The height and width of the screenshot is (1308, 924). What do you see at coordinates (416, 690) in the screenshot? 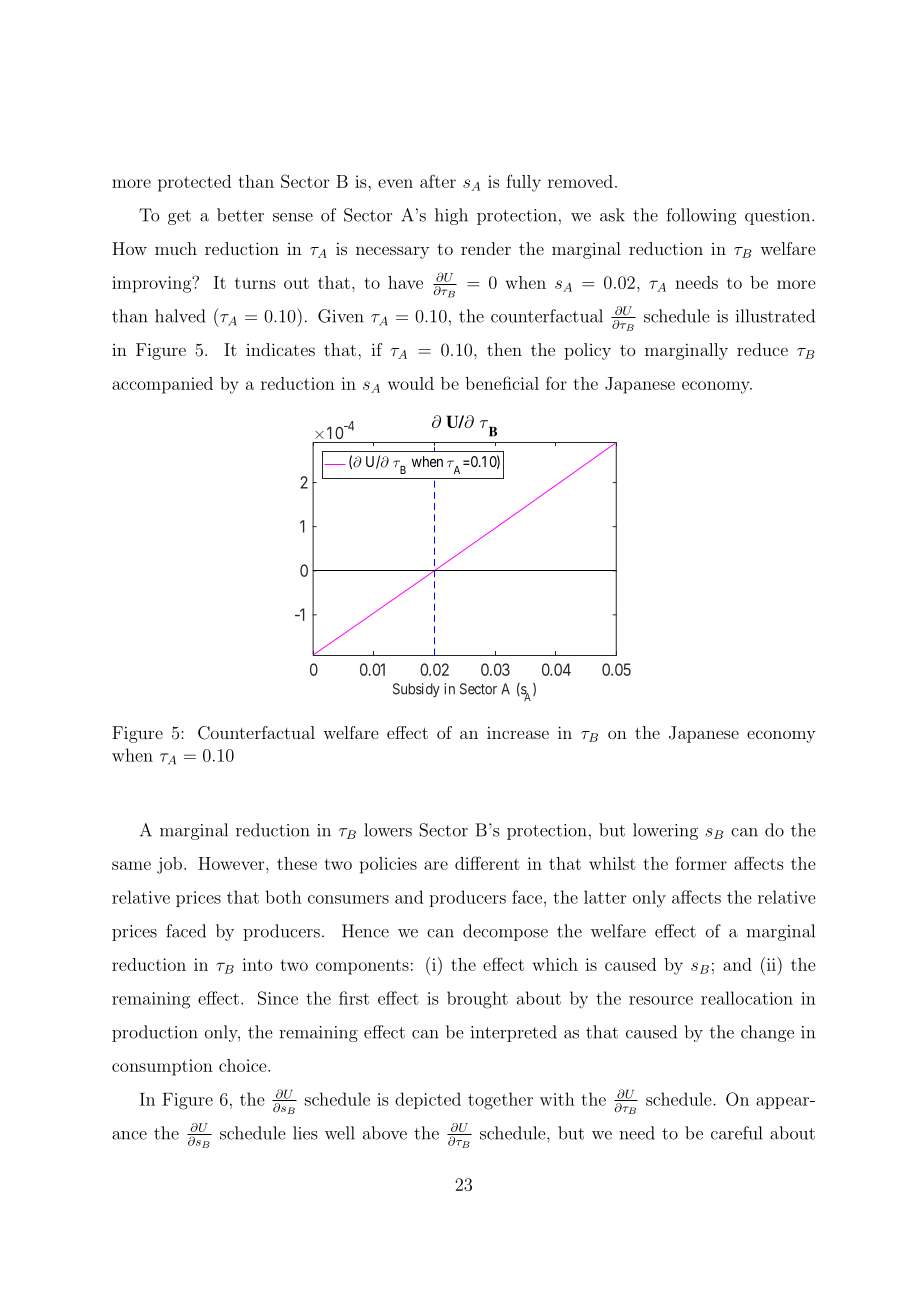
I see `Subsidy` at bounding box center [416, 690].
